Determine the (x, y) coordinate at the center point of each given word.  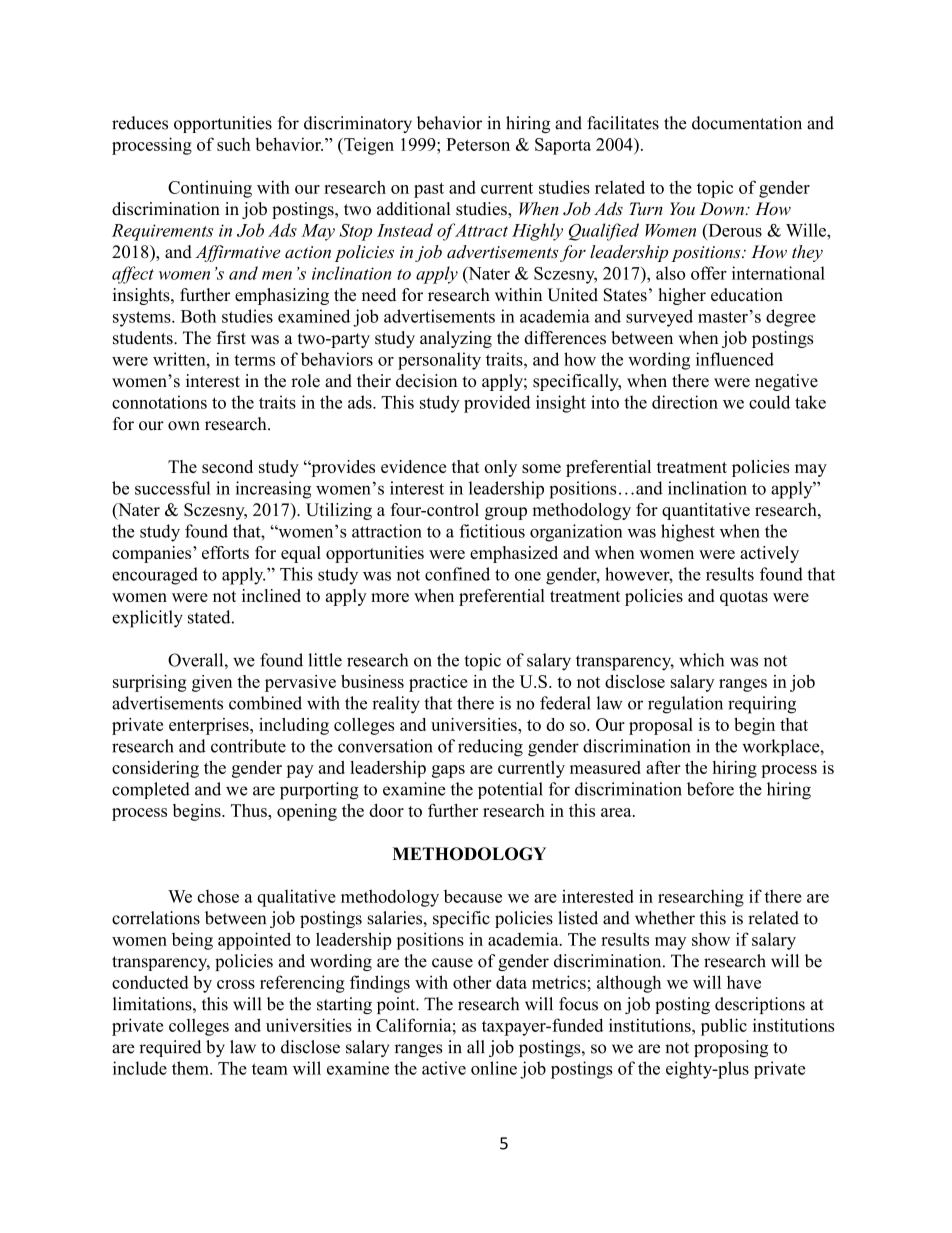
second (227, 466)
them (191, 1068)
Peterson (478, 144)
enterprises (210, 726)
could (769, 402)
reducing (490, 748)
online (494, 1068)
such (234, 144)
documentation (747, 123)
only (500, 468)
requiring (762, 705)
